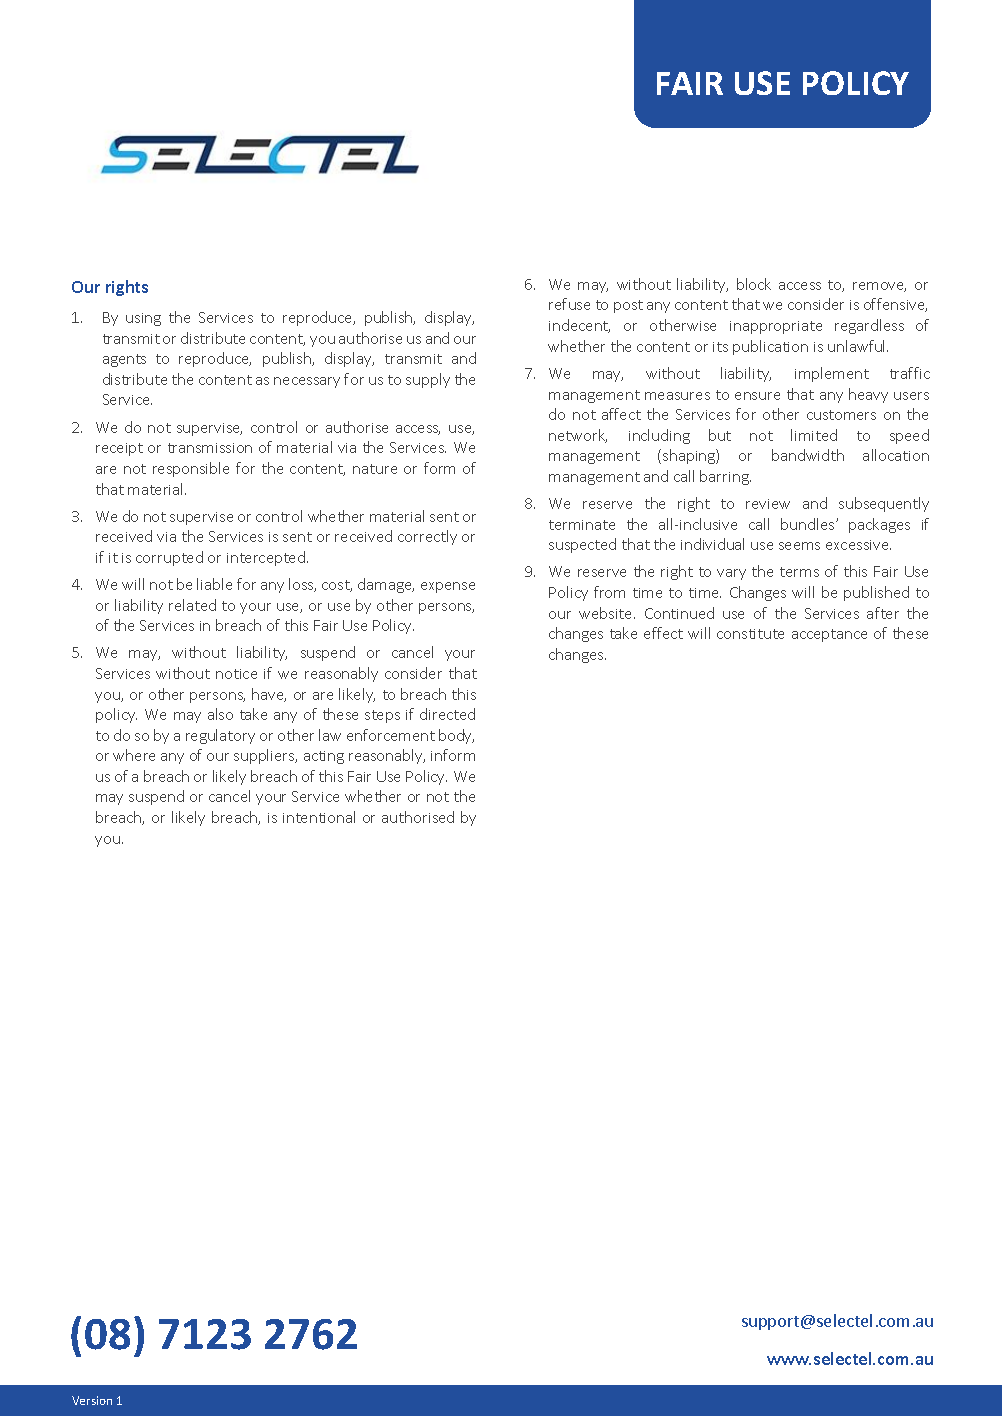  Describe the element at coordinates (391, 735) in the document. I see `enforcement` at that location.
